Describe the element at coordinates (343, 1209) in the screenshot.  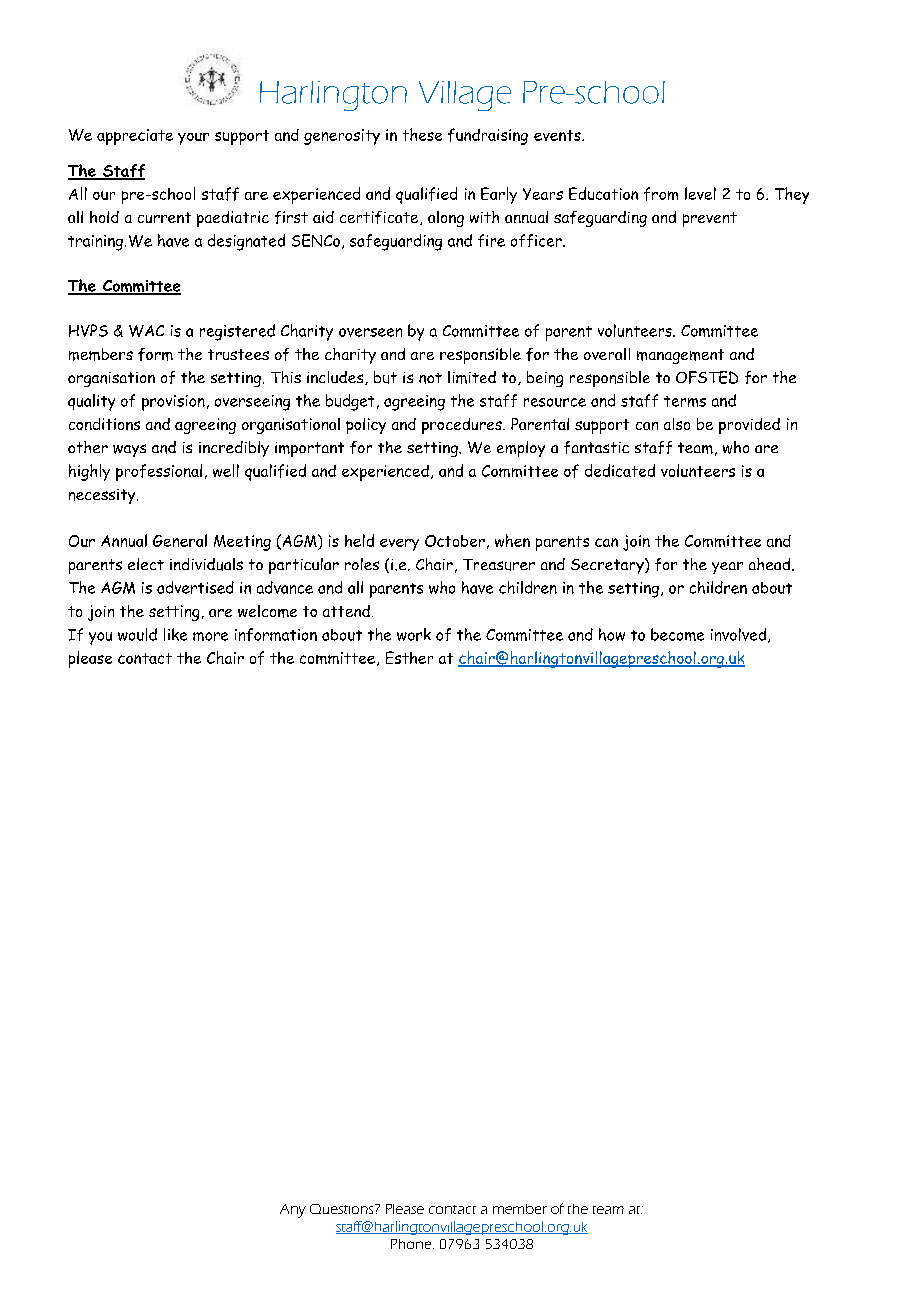
I see `Questions` at that location.
